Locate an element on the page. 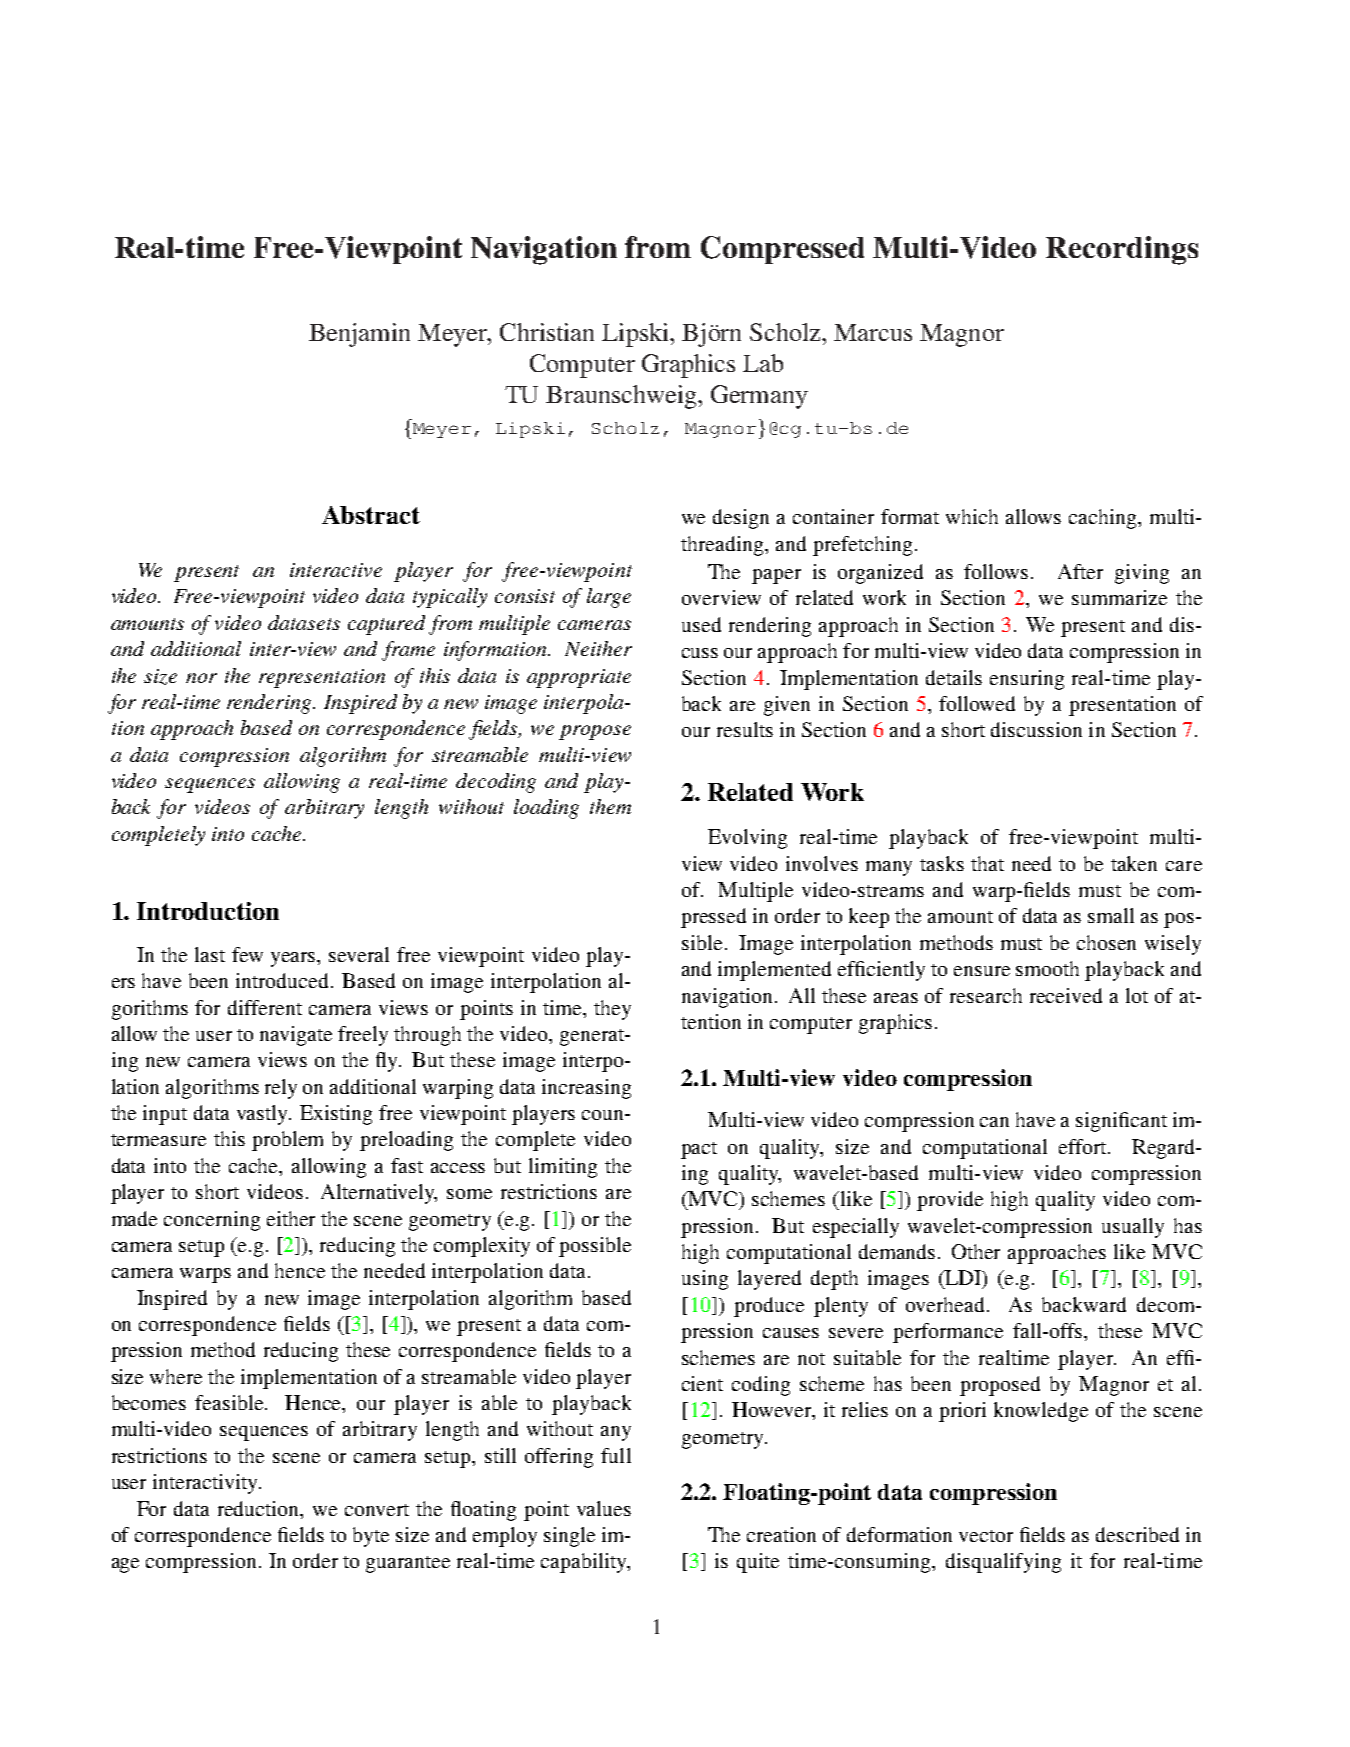 The image size is (1350, 1747). byte is located at coordinates (371, 1537).
